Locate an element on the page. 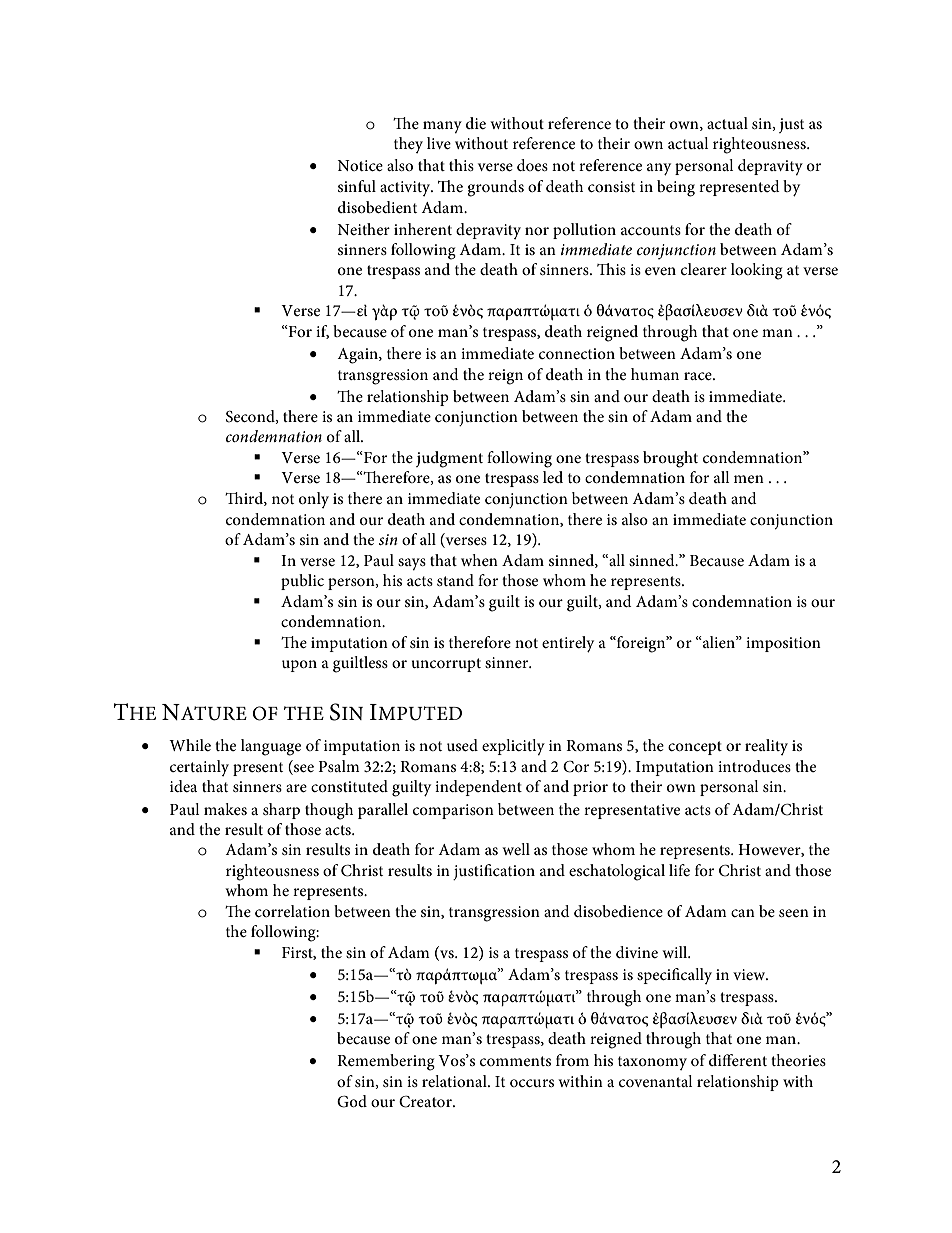 The width and height of the document is (952, 1233). covenantal is located at coordinates (655, 1081).
